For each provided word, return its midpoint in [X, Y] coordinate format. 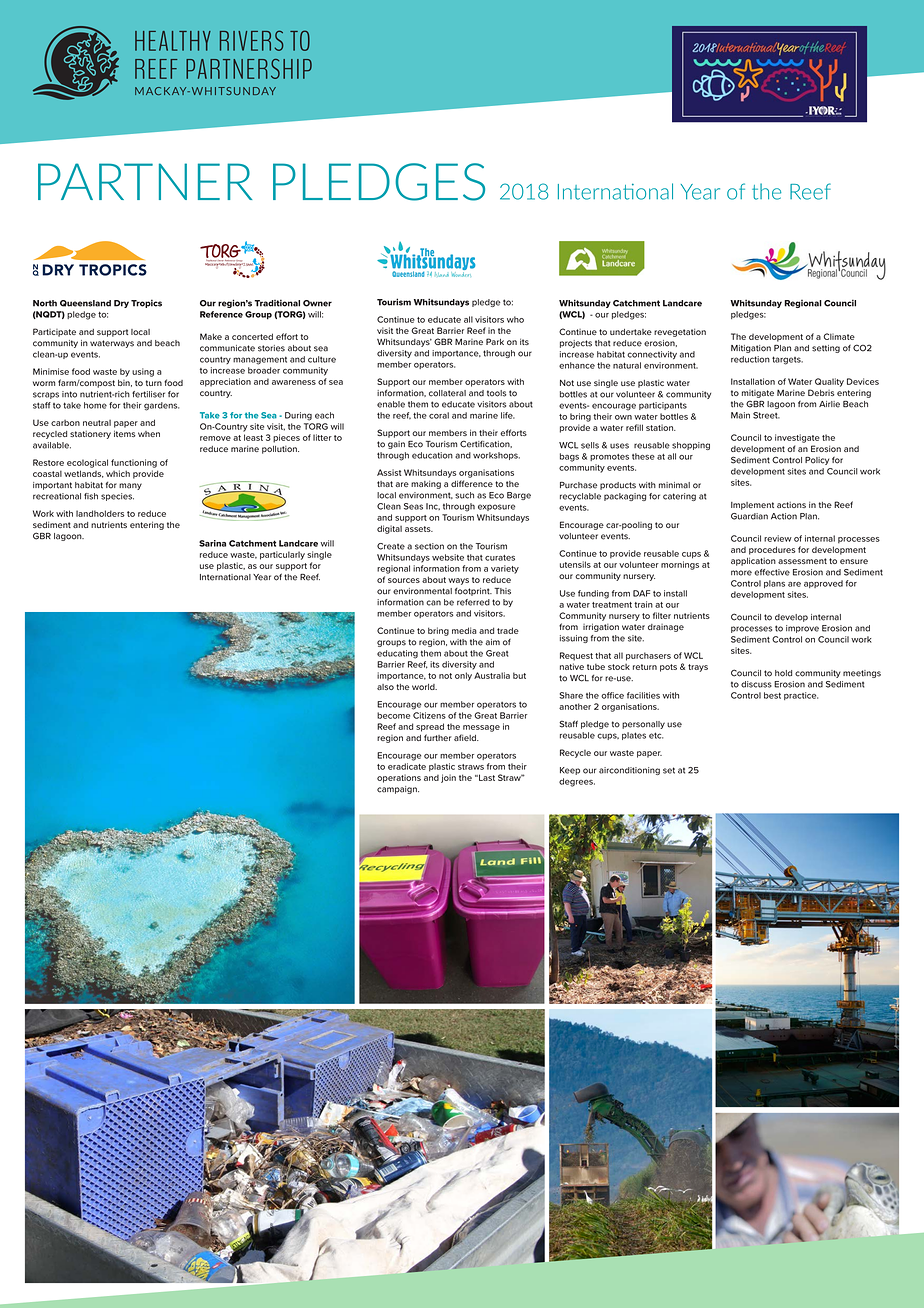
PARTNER [145, 181]
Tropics [146, 303]
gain [396, 445]
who [515, 319]
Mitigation [751, 349]
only [463, 676]
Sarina [212, 543]
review [778, 538]
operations [399, 778]
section [429, 546]
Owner [317, 303]
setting [826, 349]
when [149, 434]
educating [397, 654]
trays [698, 668]
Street [766, 415]
